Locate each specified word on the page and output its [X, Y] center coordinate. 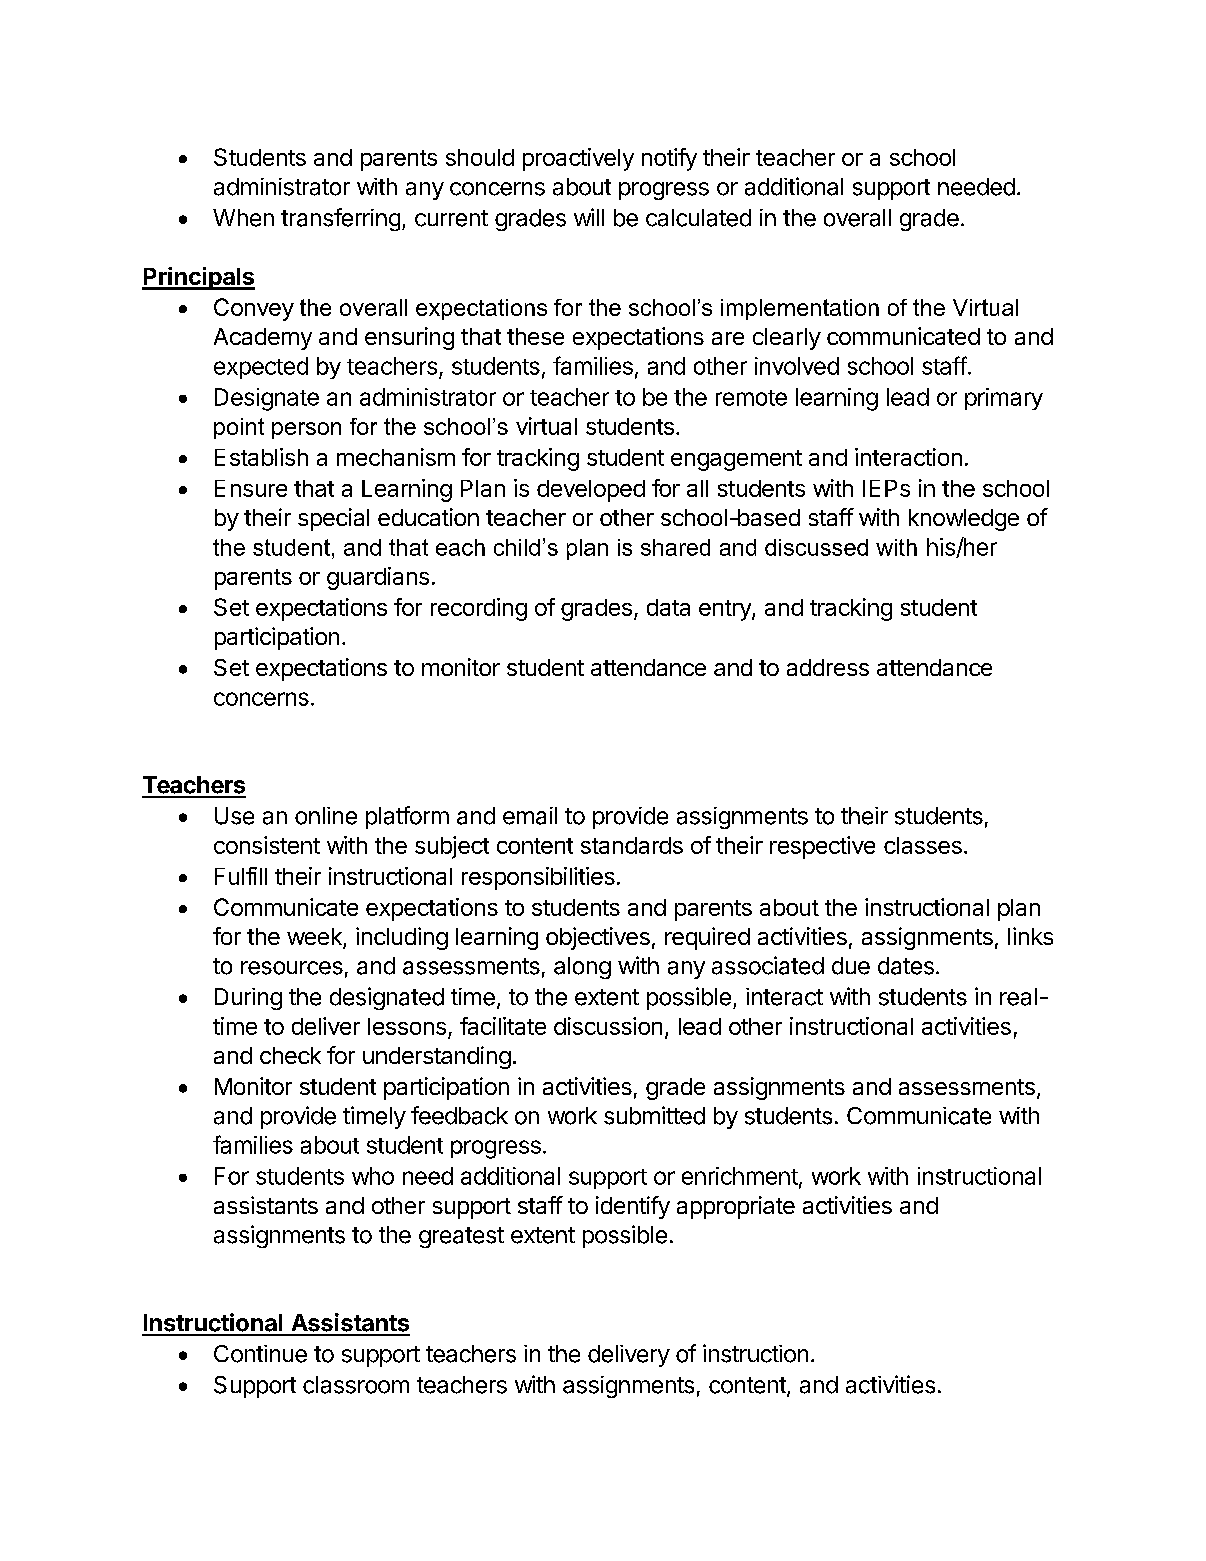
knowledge [964, 520]
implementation [800, 309]
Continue [260, 1354]
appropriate [736, 1207]
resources [292, 968]
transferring [340, 219]
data [668, 607]
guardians [378, 578]
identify [633, 1207]
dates [906, 966]
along [582, 968]
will [589, 217]
